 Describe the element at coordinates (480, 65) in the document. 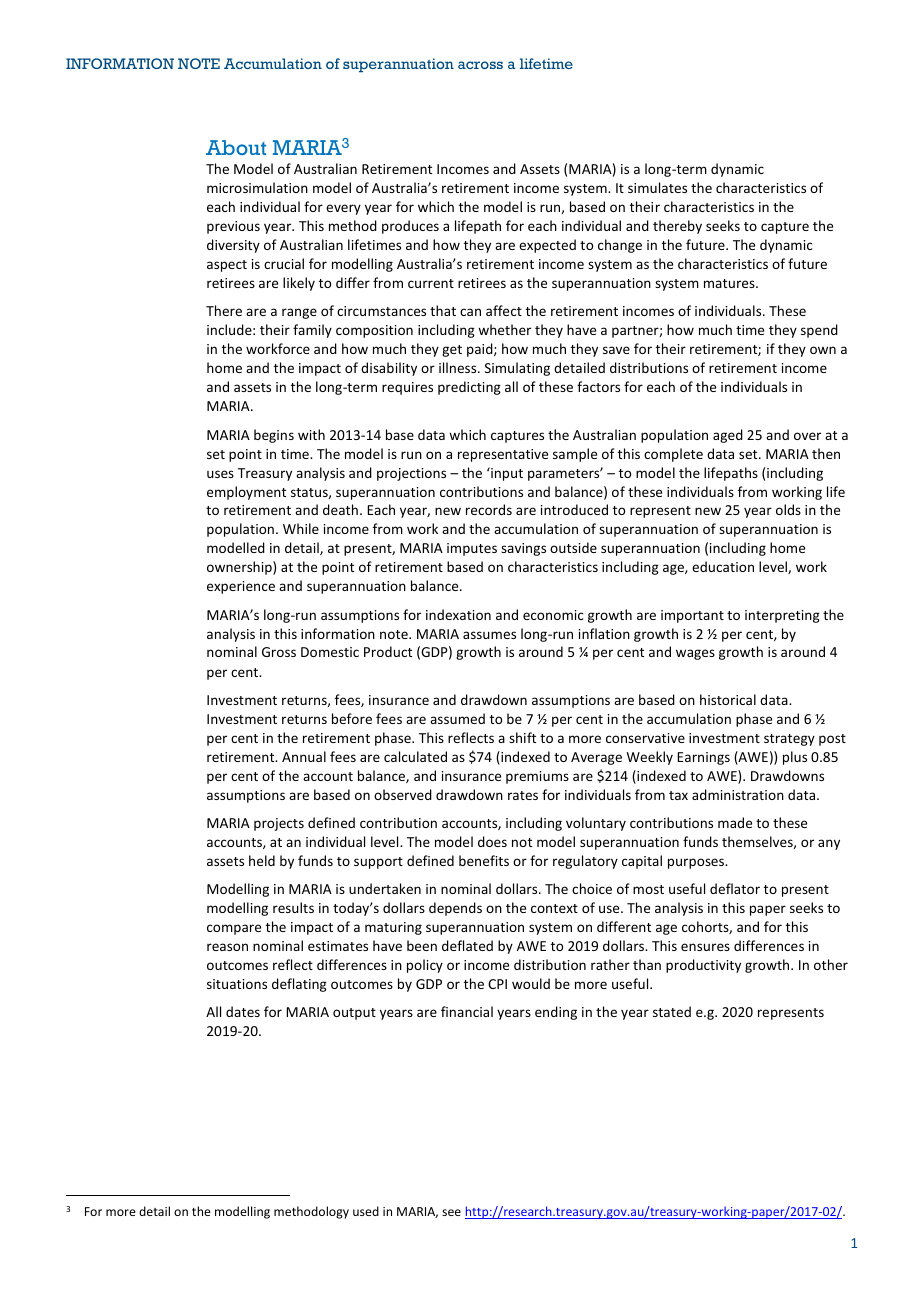

I see `across` at that location.
